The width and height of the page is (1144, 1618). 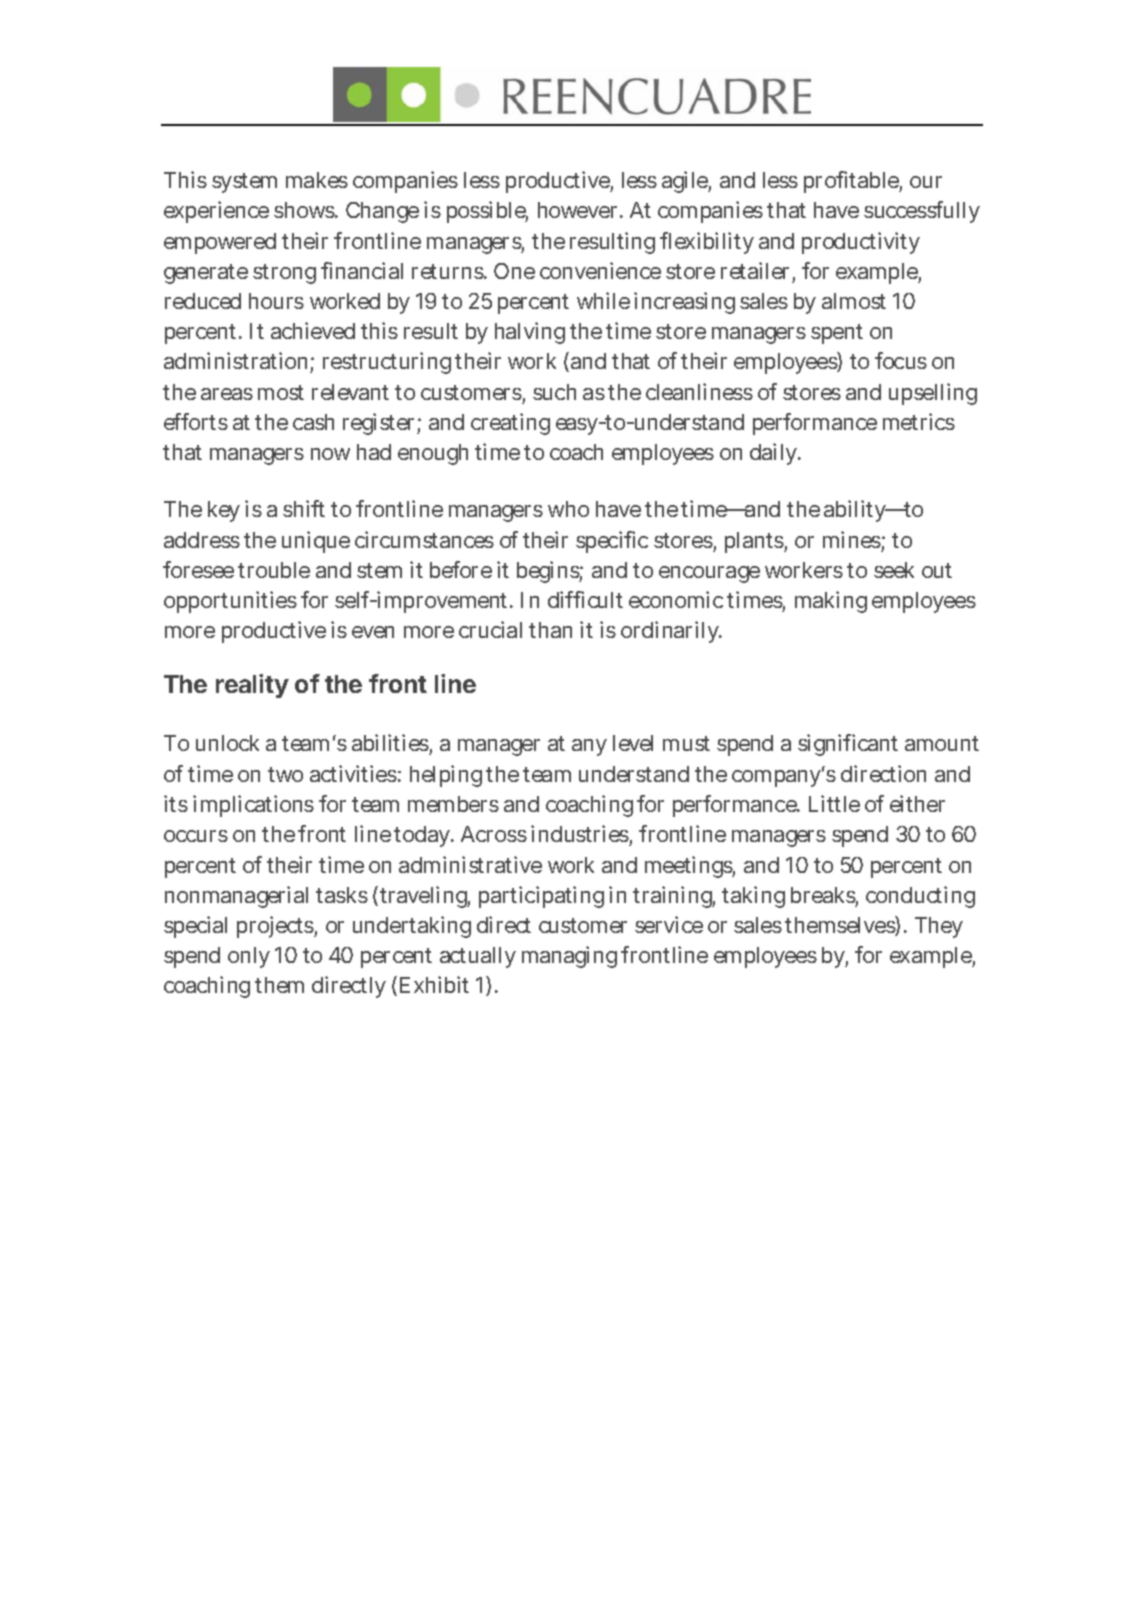 What do you see at coordinates (249, 957) in the page?
I see `only` at bounding box center [249, 957].
